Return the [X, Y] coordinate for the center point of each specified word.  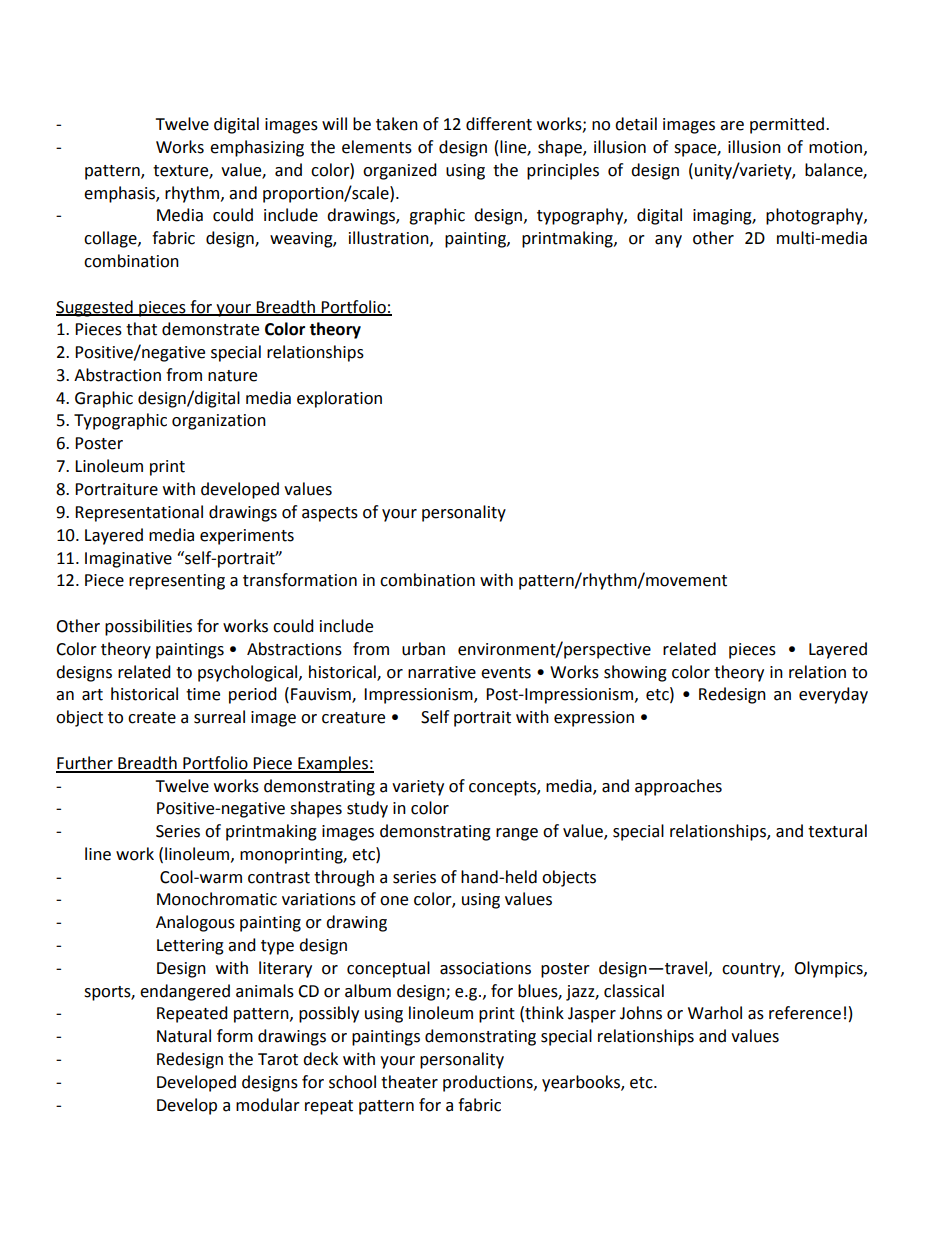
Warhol [715, 1013]
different [499, 124]
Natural [184, 1036]
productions [489, 1083]
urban [423, 649]
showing [635, 673]
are [732, 126]
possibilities [148, 627]
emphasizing [257, 148]
